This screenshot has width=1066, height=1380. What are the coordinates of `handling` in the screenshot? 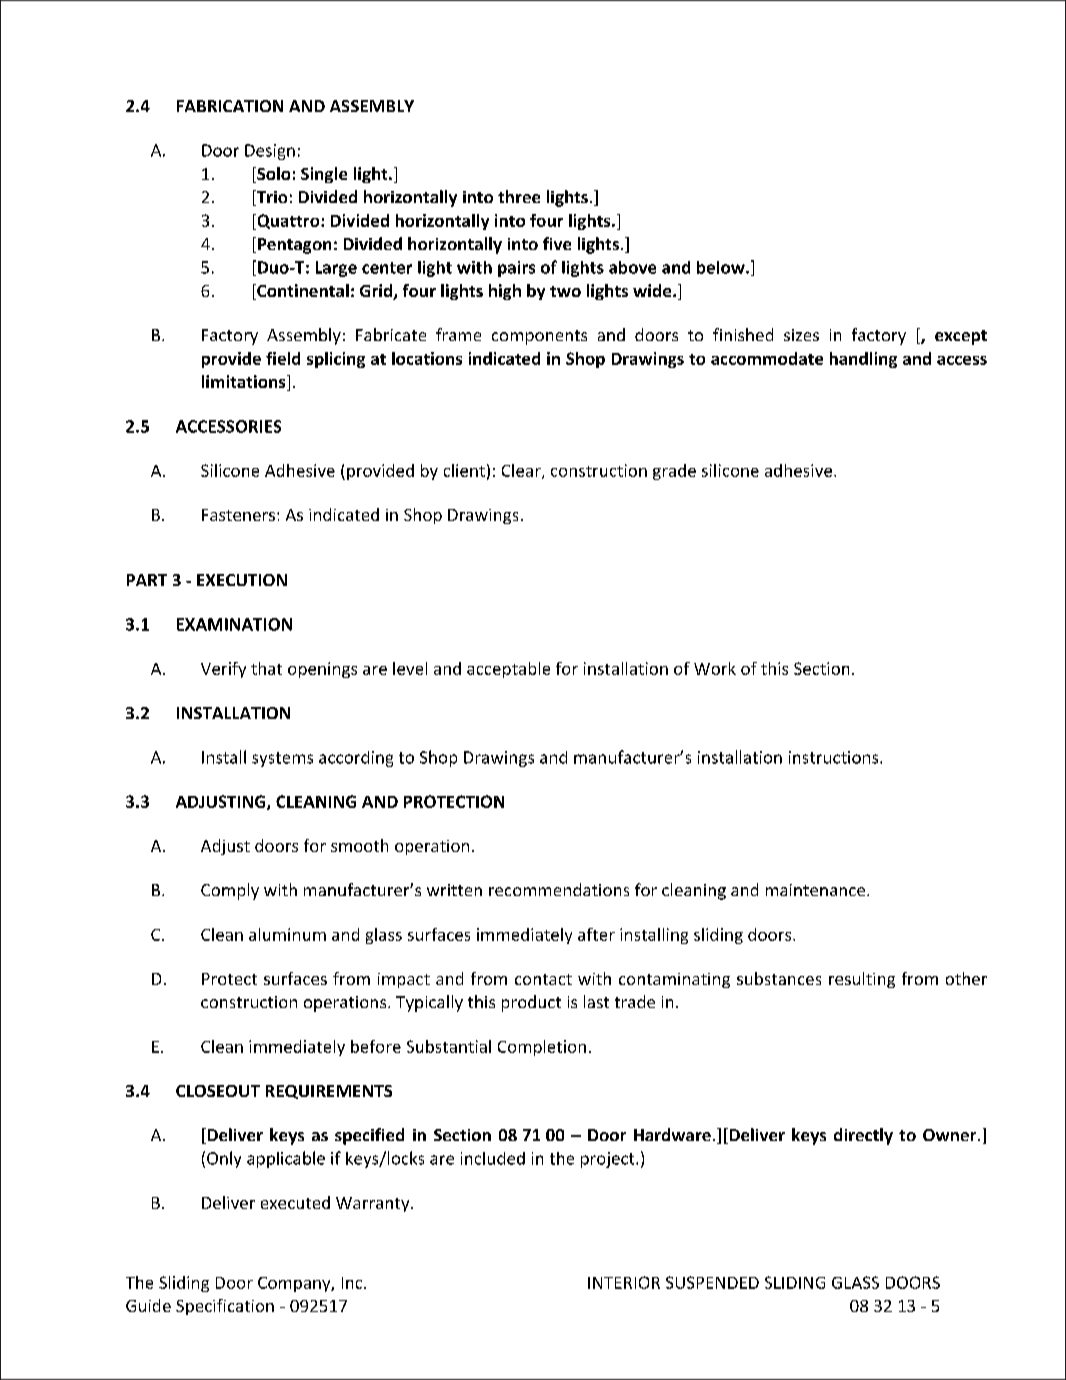 It's located at (863, 360).
